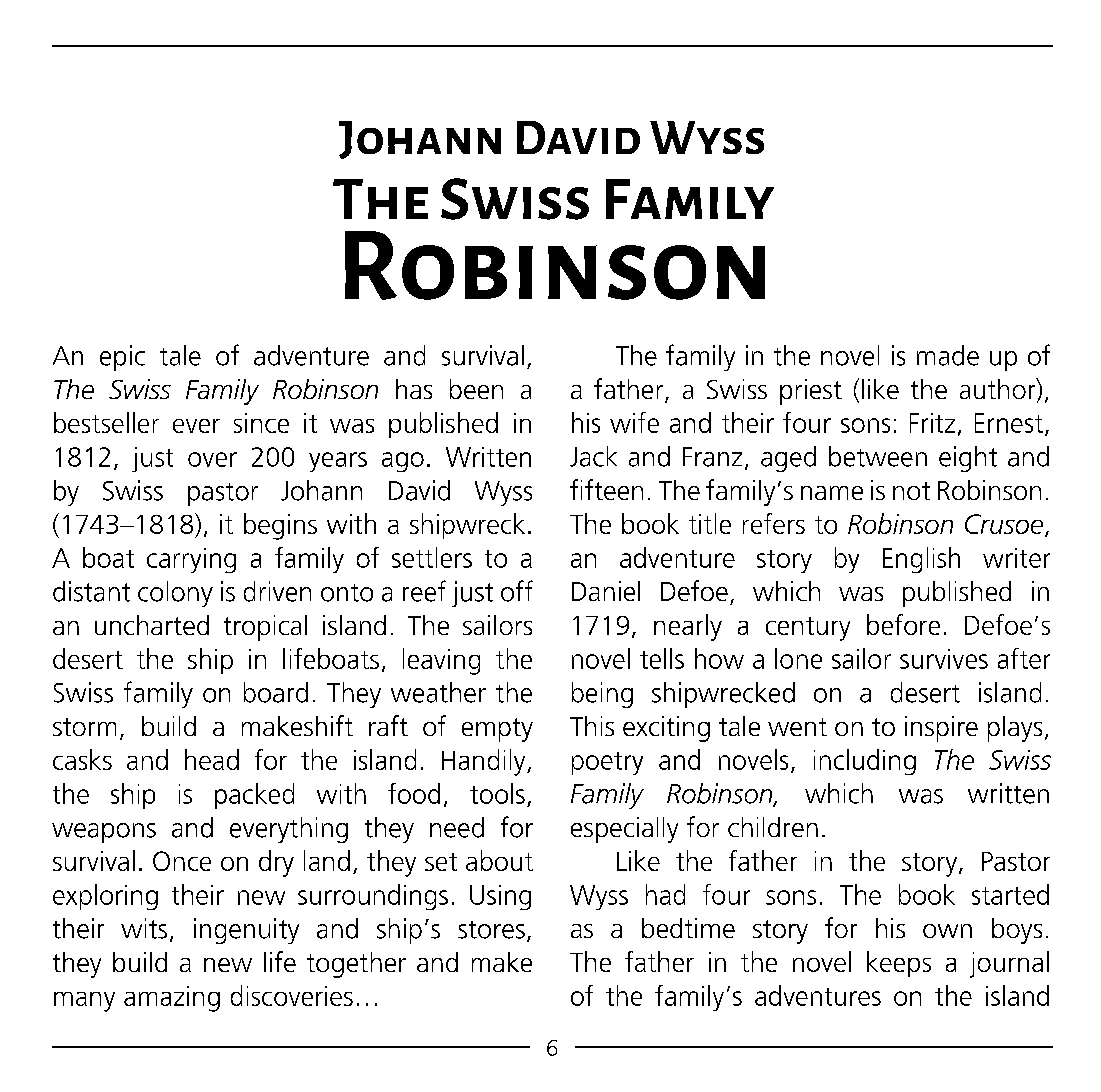 This document has height=1092, width=1101. Describe the element at coordinates (182, 861) in the document. I see `Once` at that location.
